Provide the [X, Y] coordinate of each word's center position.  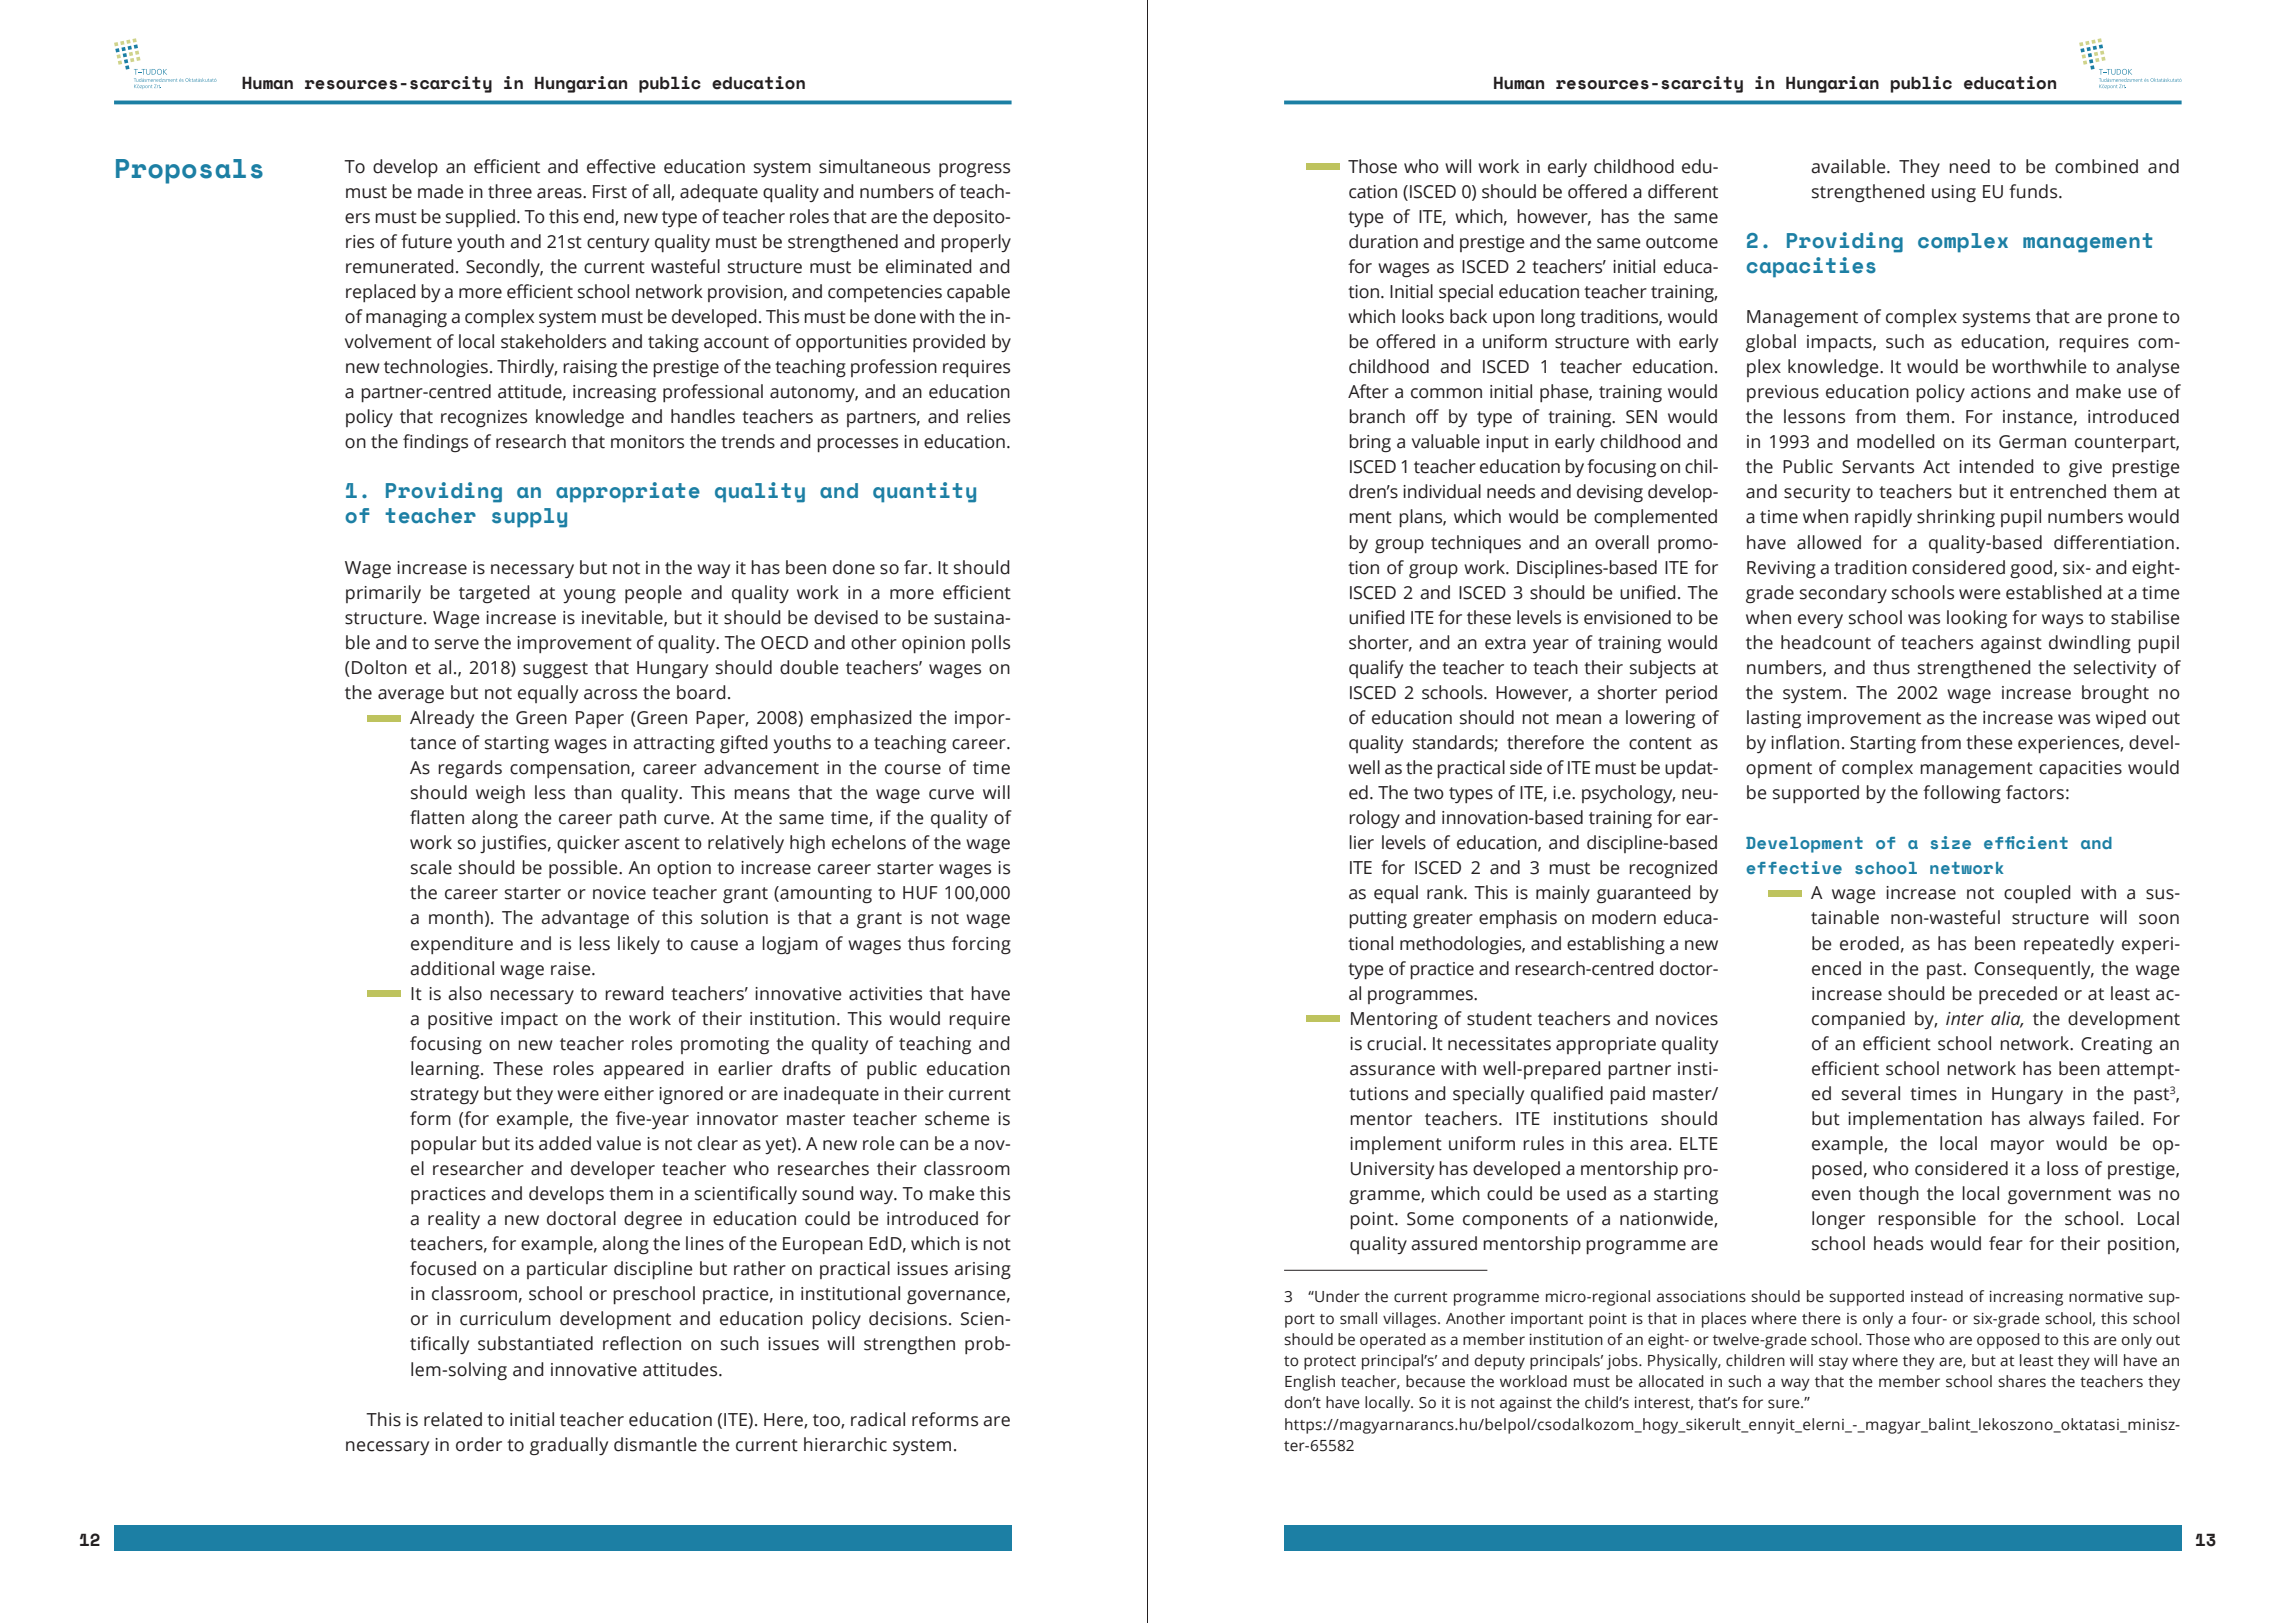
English [1310, 1383]
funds [2034, 191]
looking [1977, 619]
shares [2022, 1381]
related [453, 1419]
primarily [383, 594]
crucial [1394, 1043]
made [441, 191]
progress [974, 170]
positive [460, 1020]
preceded [2018, 995]
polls [991, 644]
